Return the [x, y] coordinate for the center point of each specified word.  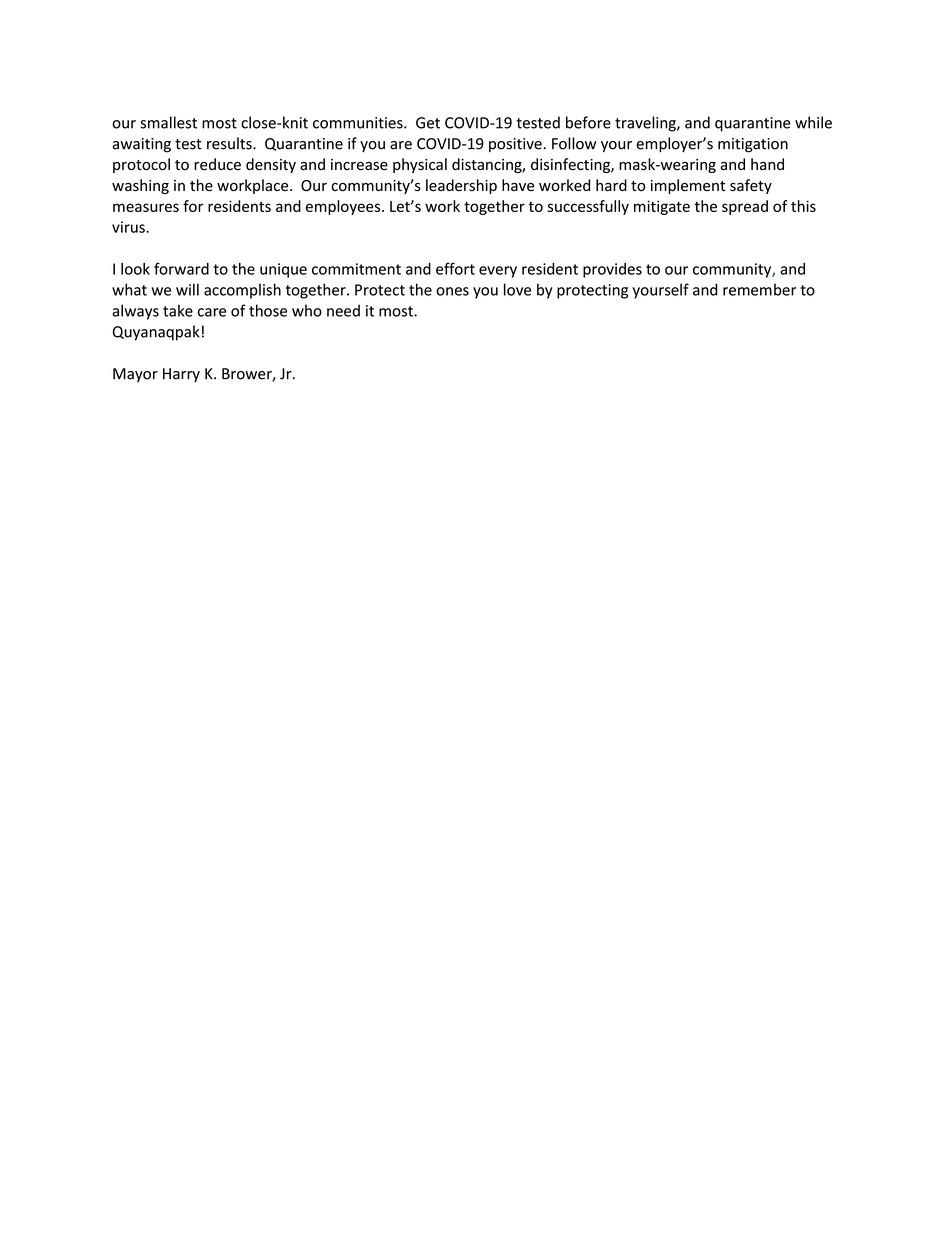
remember [759, 289]
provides [612, 270]
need [343, 310]
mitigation [753, 145]
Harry [181, 375]
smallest [168, 122]
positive [516, 145]
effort [455, 268]
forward [181, 268]
